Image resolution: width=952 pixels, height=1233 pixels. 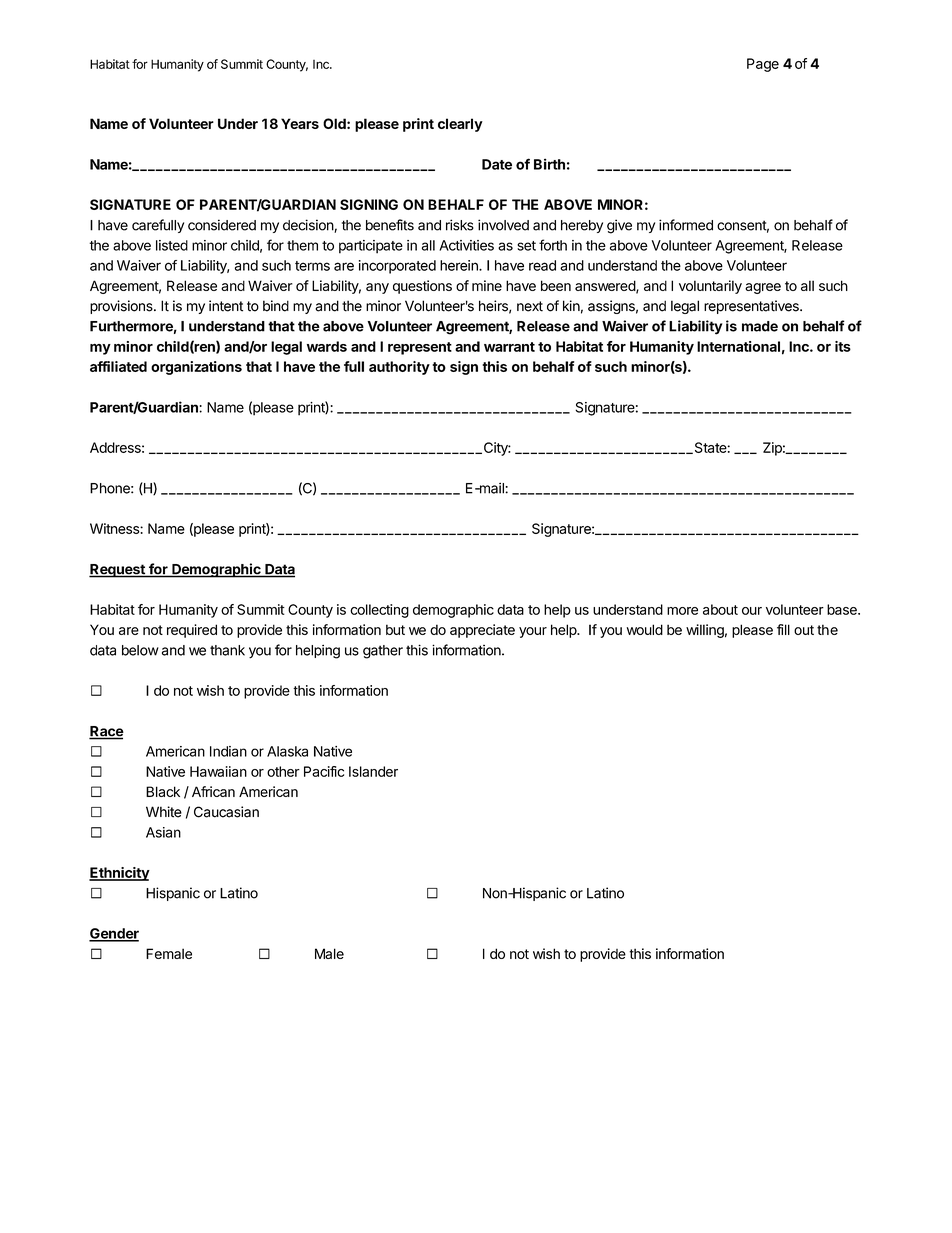 What do you see at coordinates (114, 934) in the page?
I see `Gender` at bounding box center [114, 934].
